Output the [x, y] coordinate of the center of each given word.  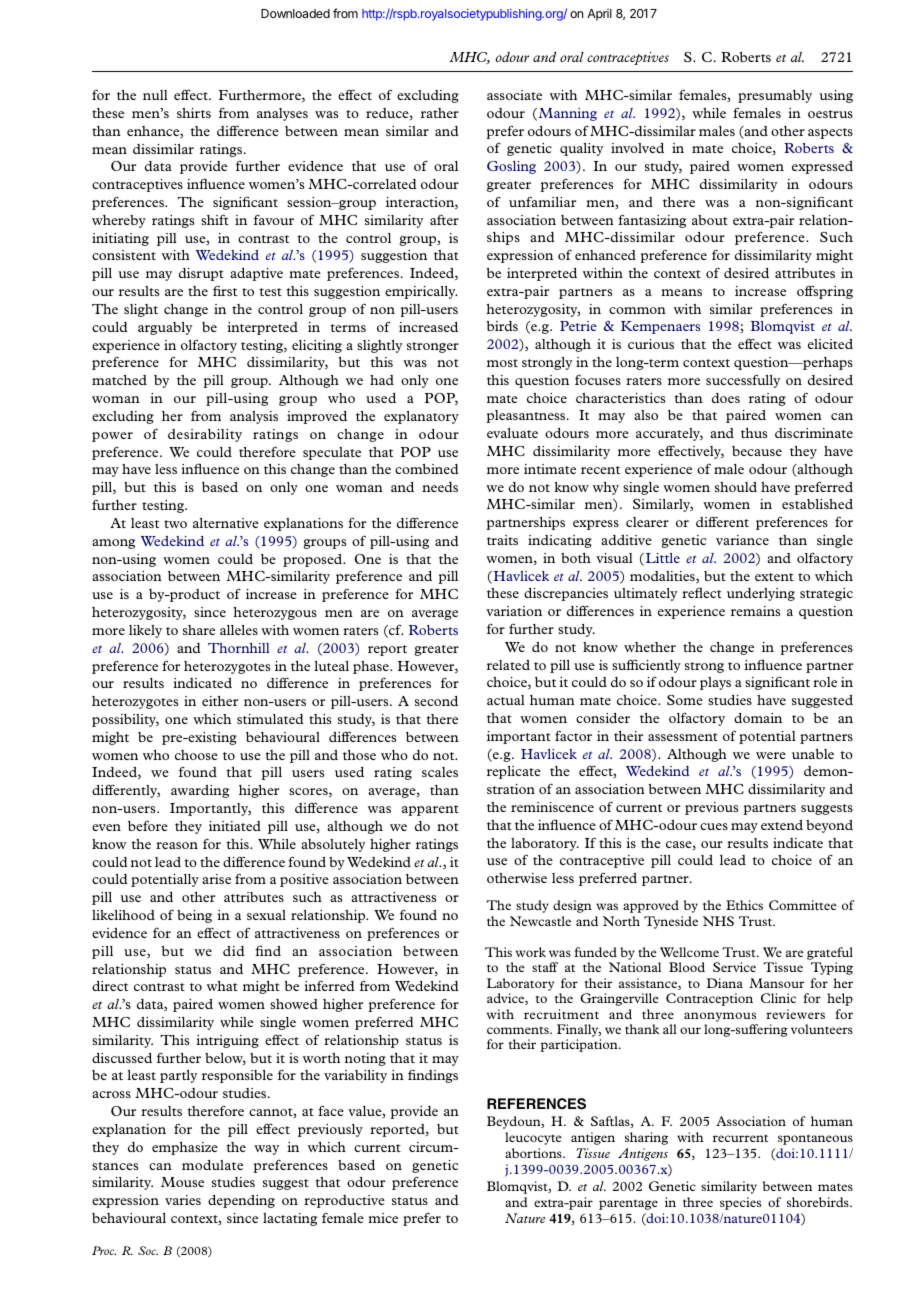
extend [782, 825]
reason [177, 845]
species [740, 1203]
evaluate [512, 433]
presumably [775, 96]
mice [383, 1218]
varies [183, 1200]
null [155, 95]
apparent [430, 810]
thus [754, 433]
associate [514, 95]
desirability [205, 435]
